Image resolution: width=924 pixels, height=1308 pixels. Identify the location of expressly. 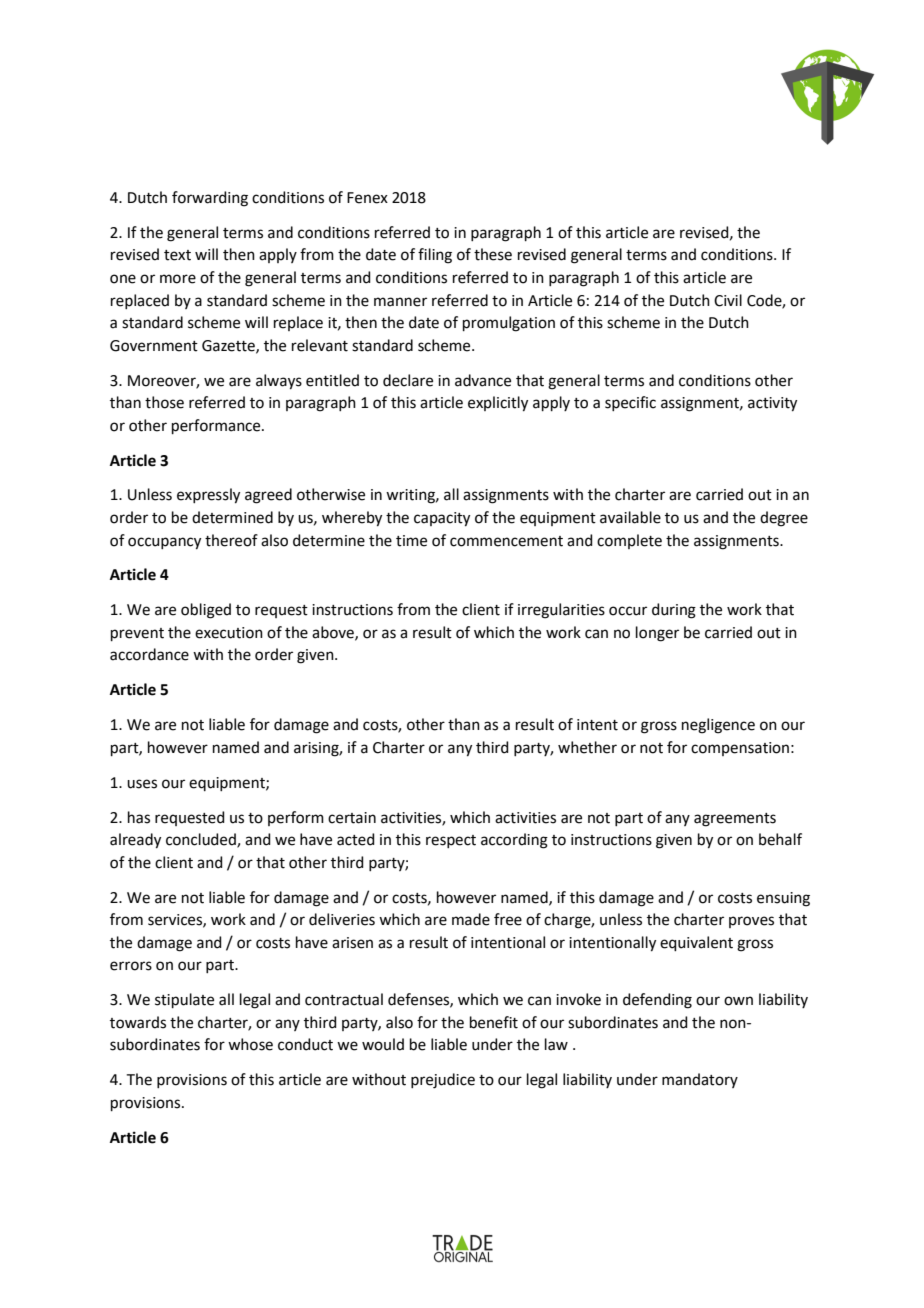
(208, 496).
